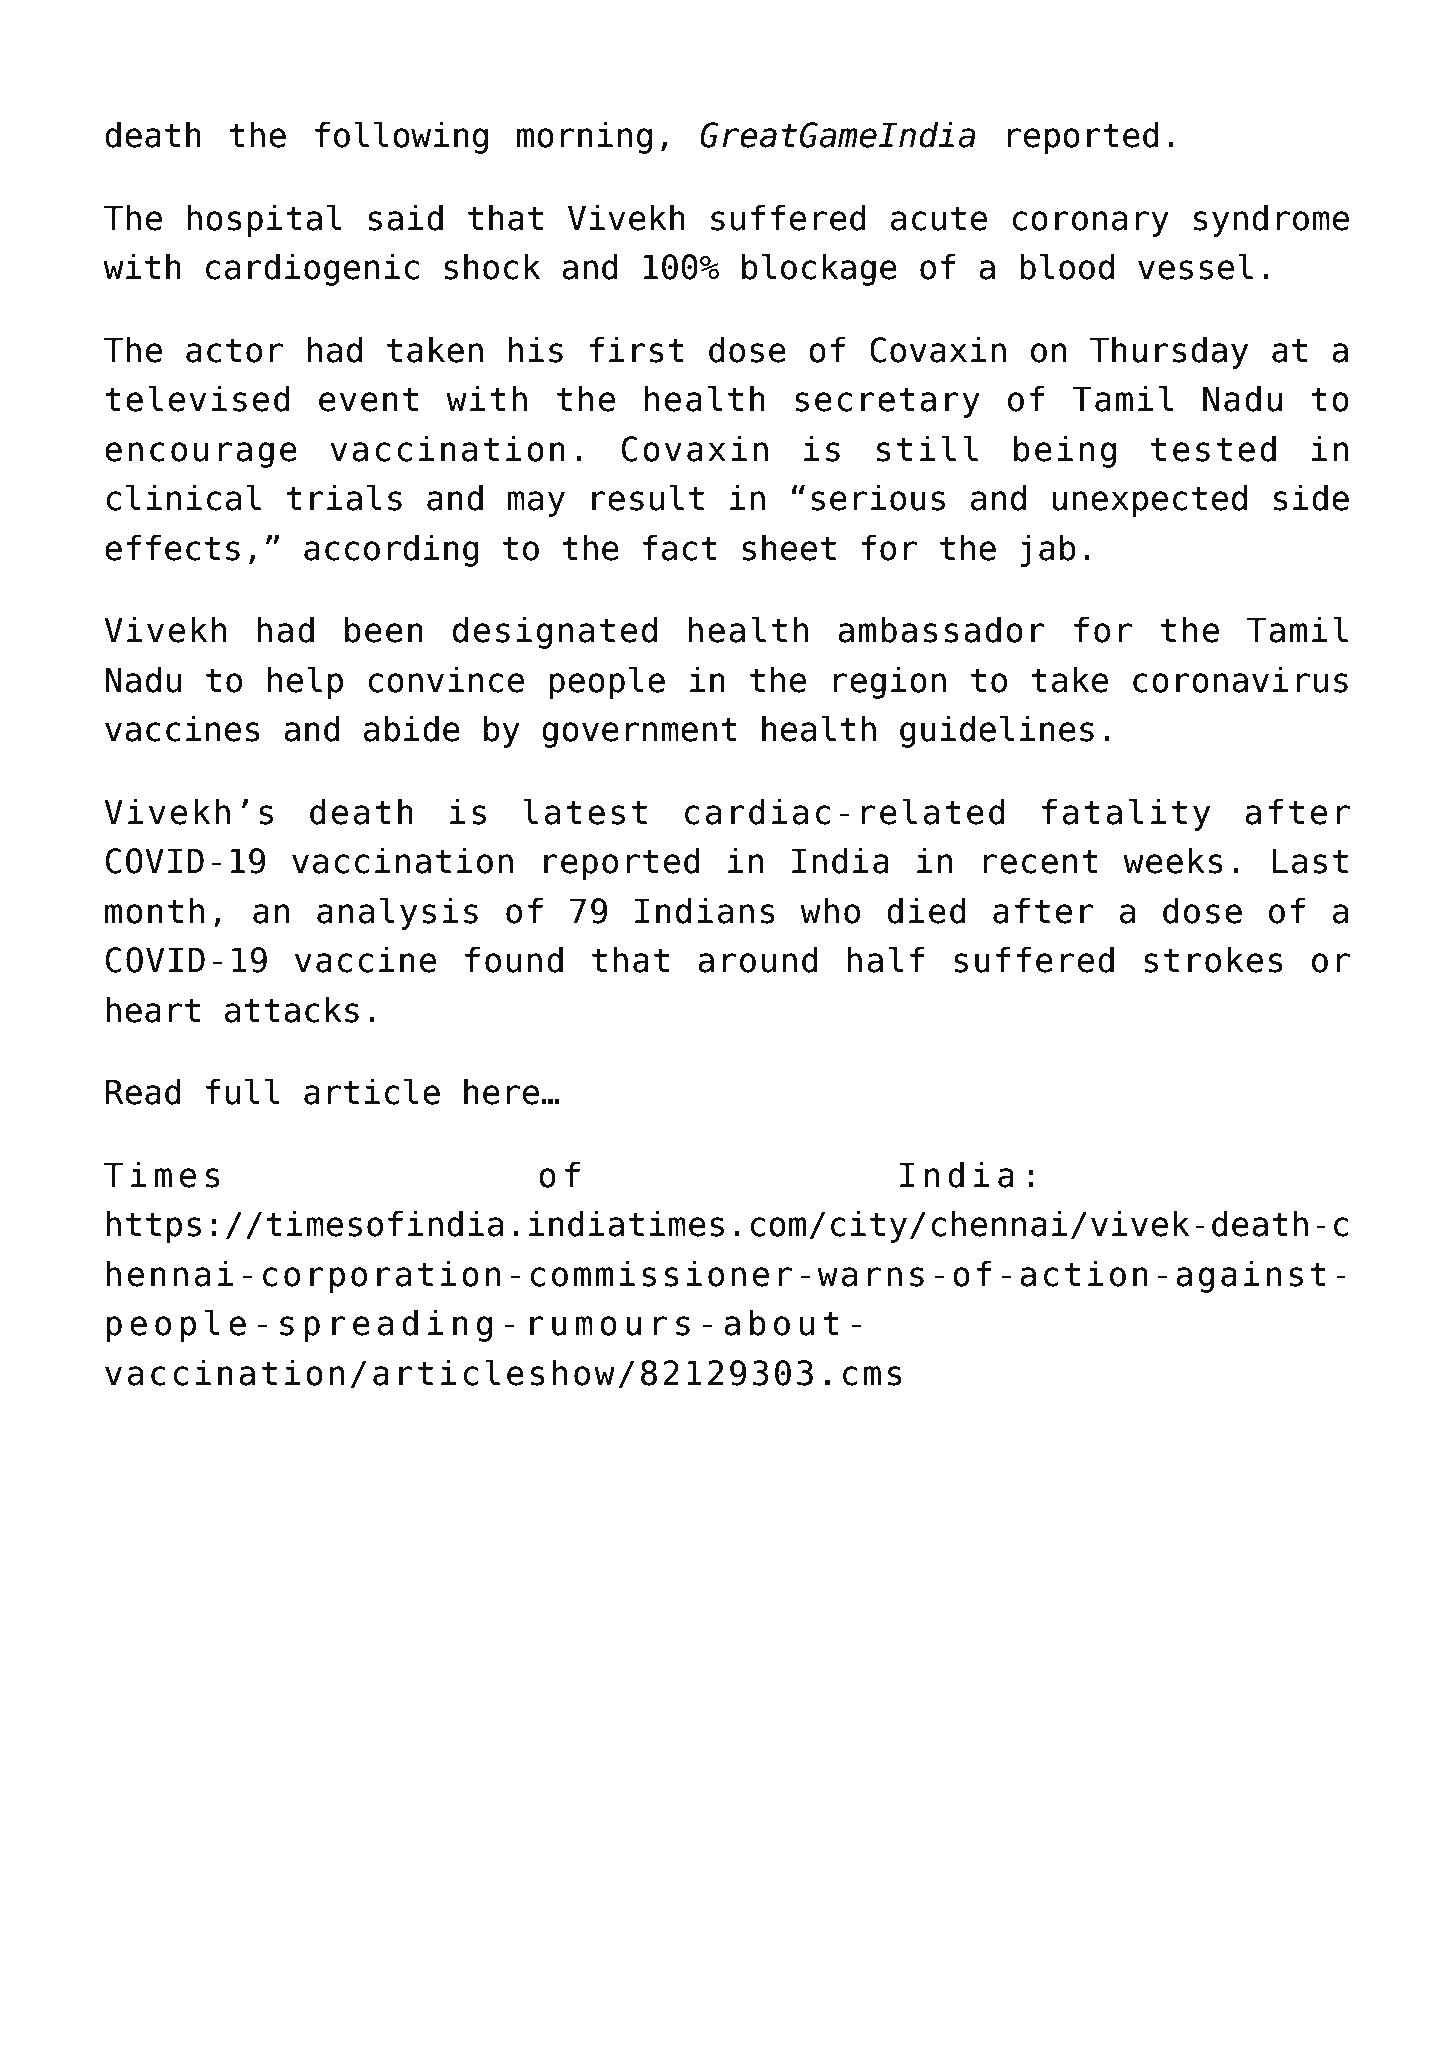 The image size is (1455, 2058). What do you see at coordinates (584, 137) in the screenshot?
I see `morning` at bounding box center [584, 137].
